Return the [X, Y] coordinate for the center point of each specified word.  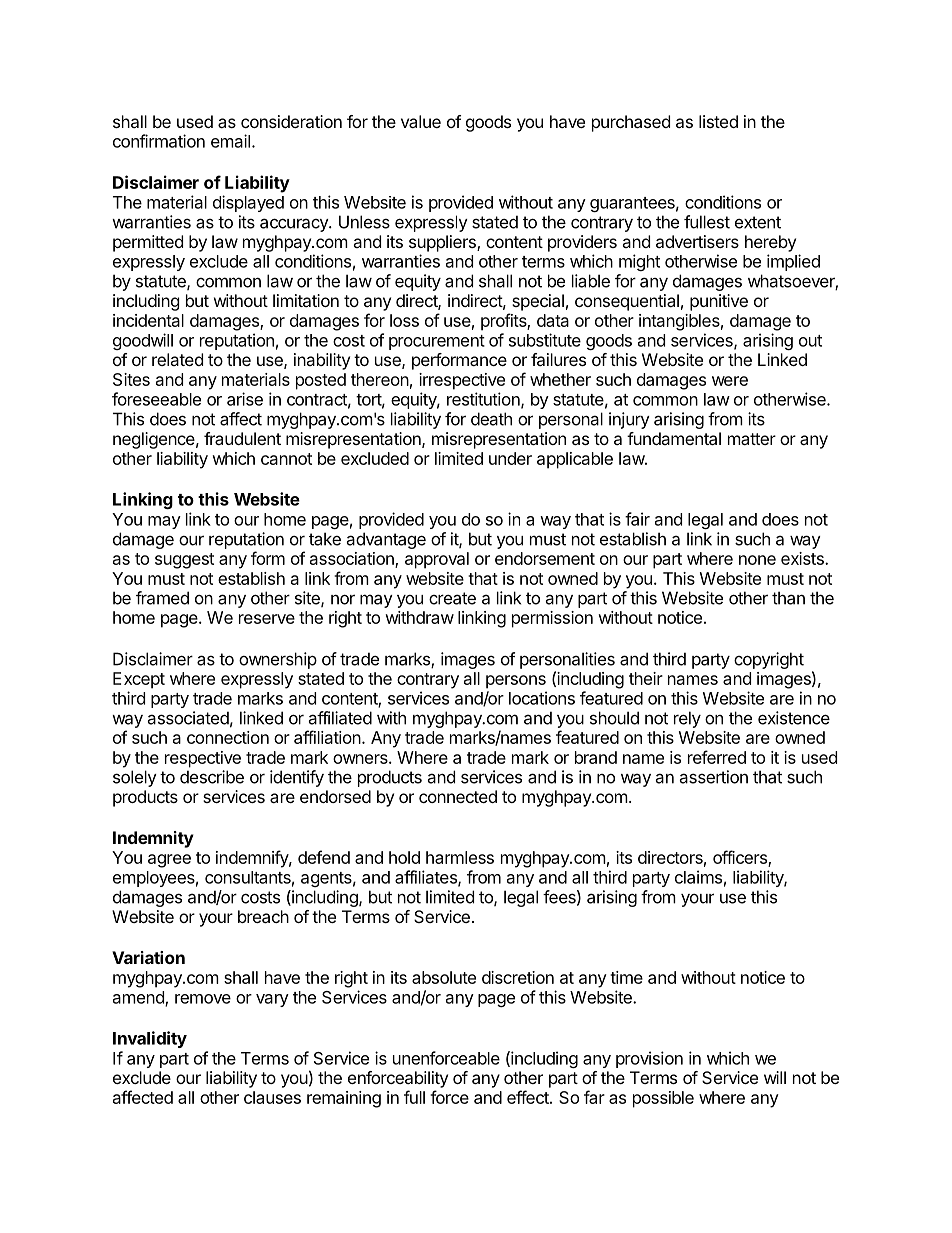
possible [663, 1099]
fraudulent [242, 438]
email [230, 141]
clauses [272, 1097]
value [421, 121]
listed [718, 121]
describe [212, 777]
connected [458, 796]
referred [717, 757]
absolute [444, 977]
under [510, 458]
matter [752, 439]
